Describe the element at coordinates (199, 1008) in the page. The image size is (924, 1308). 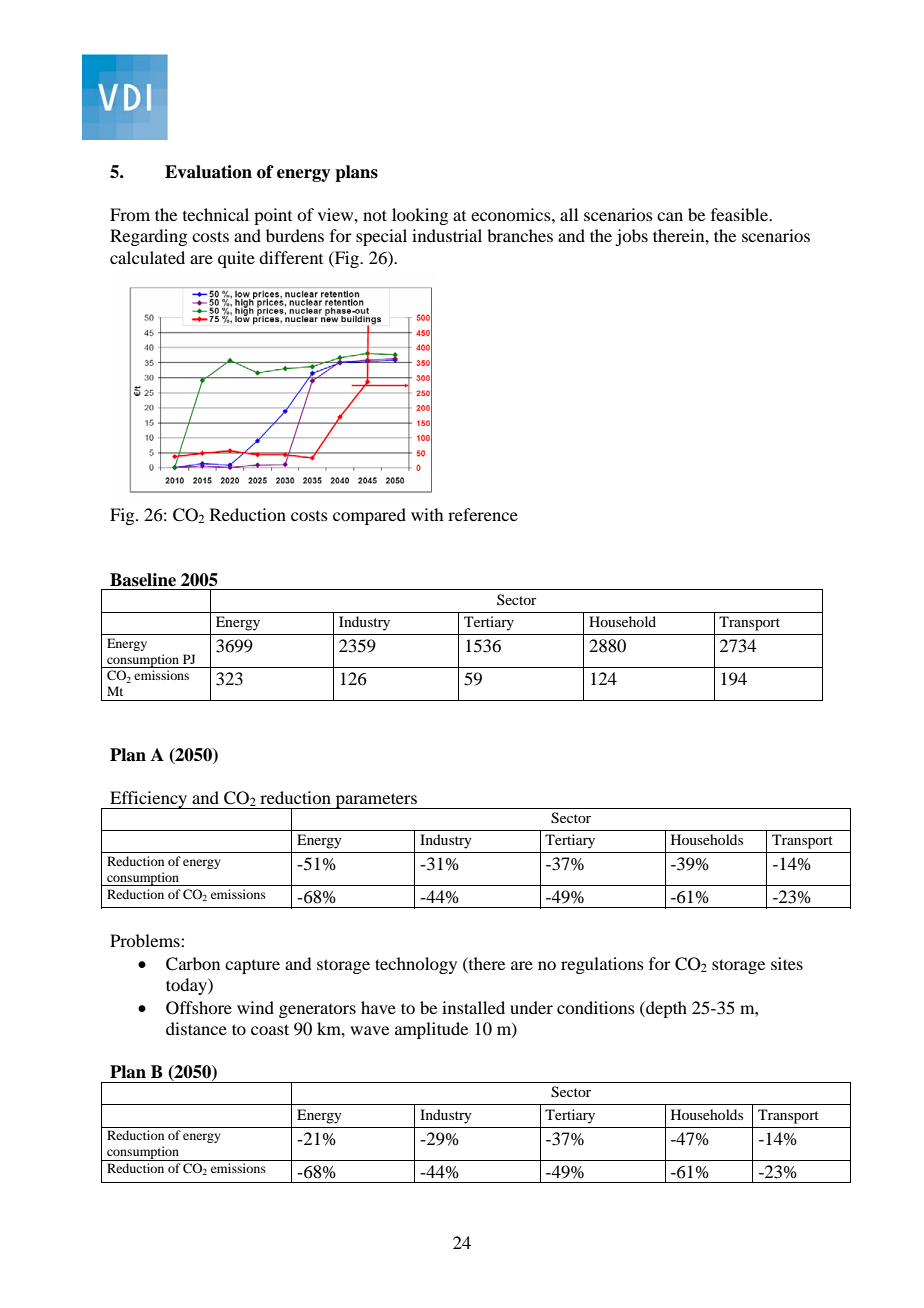
I see `Offshore` at that location.
